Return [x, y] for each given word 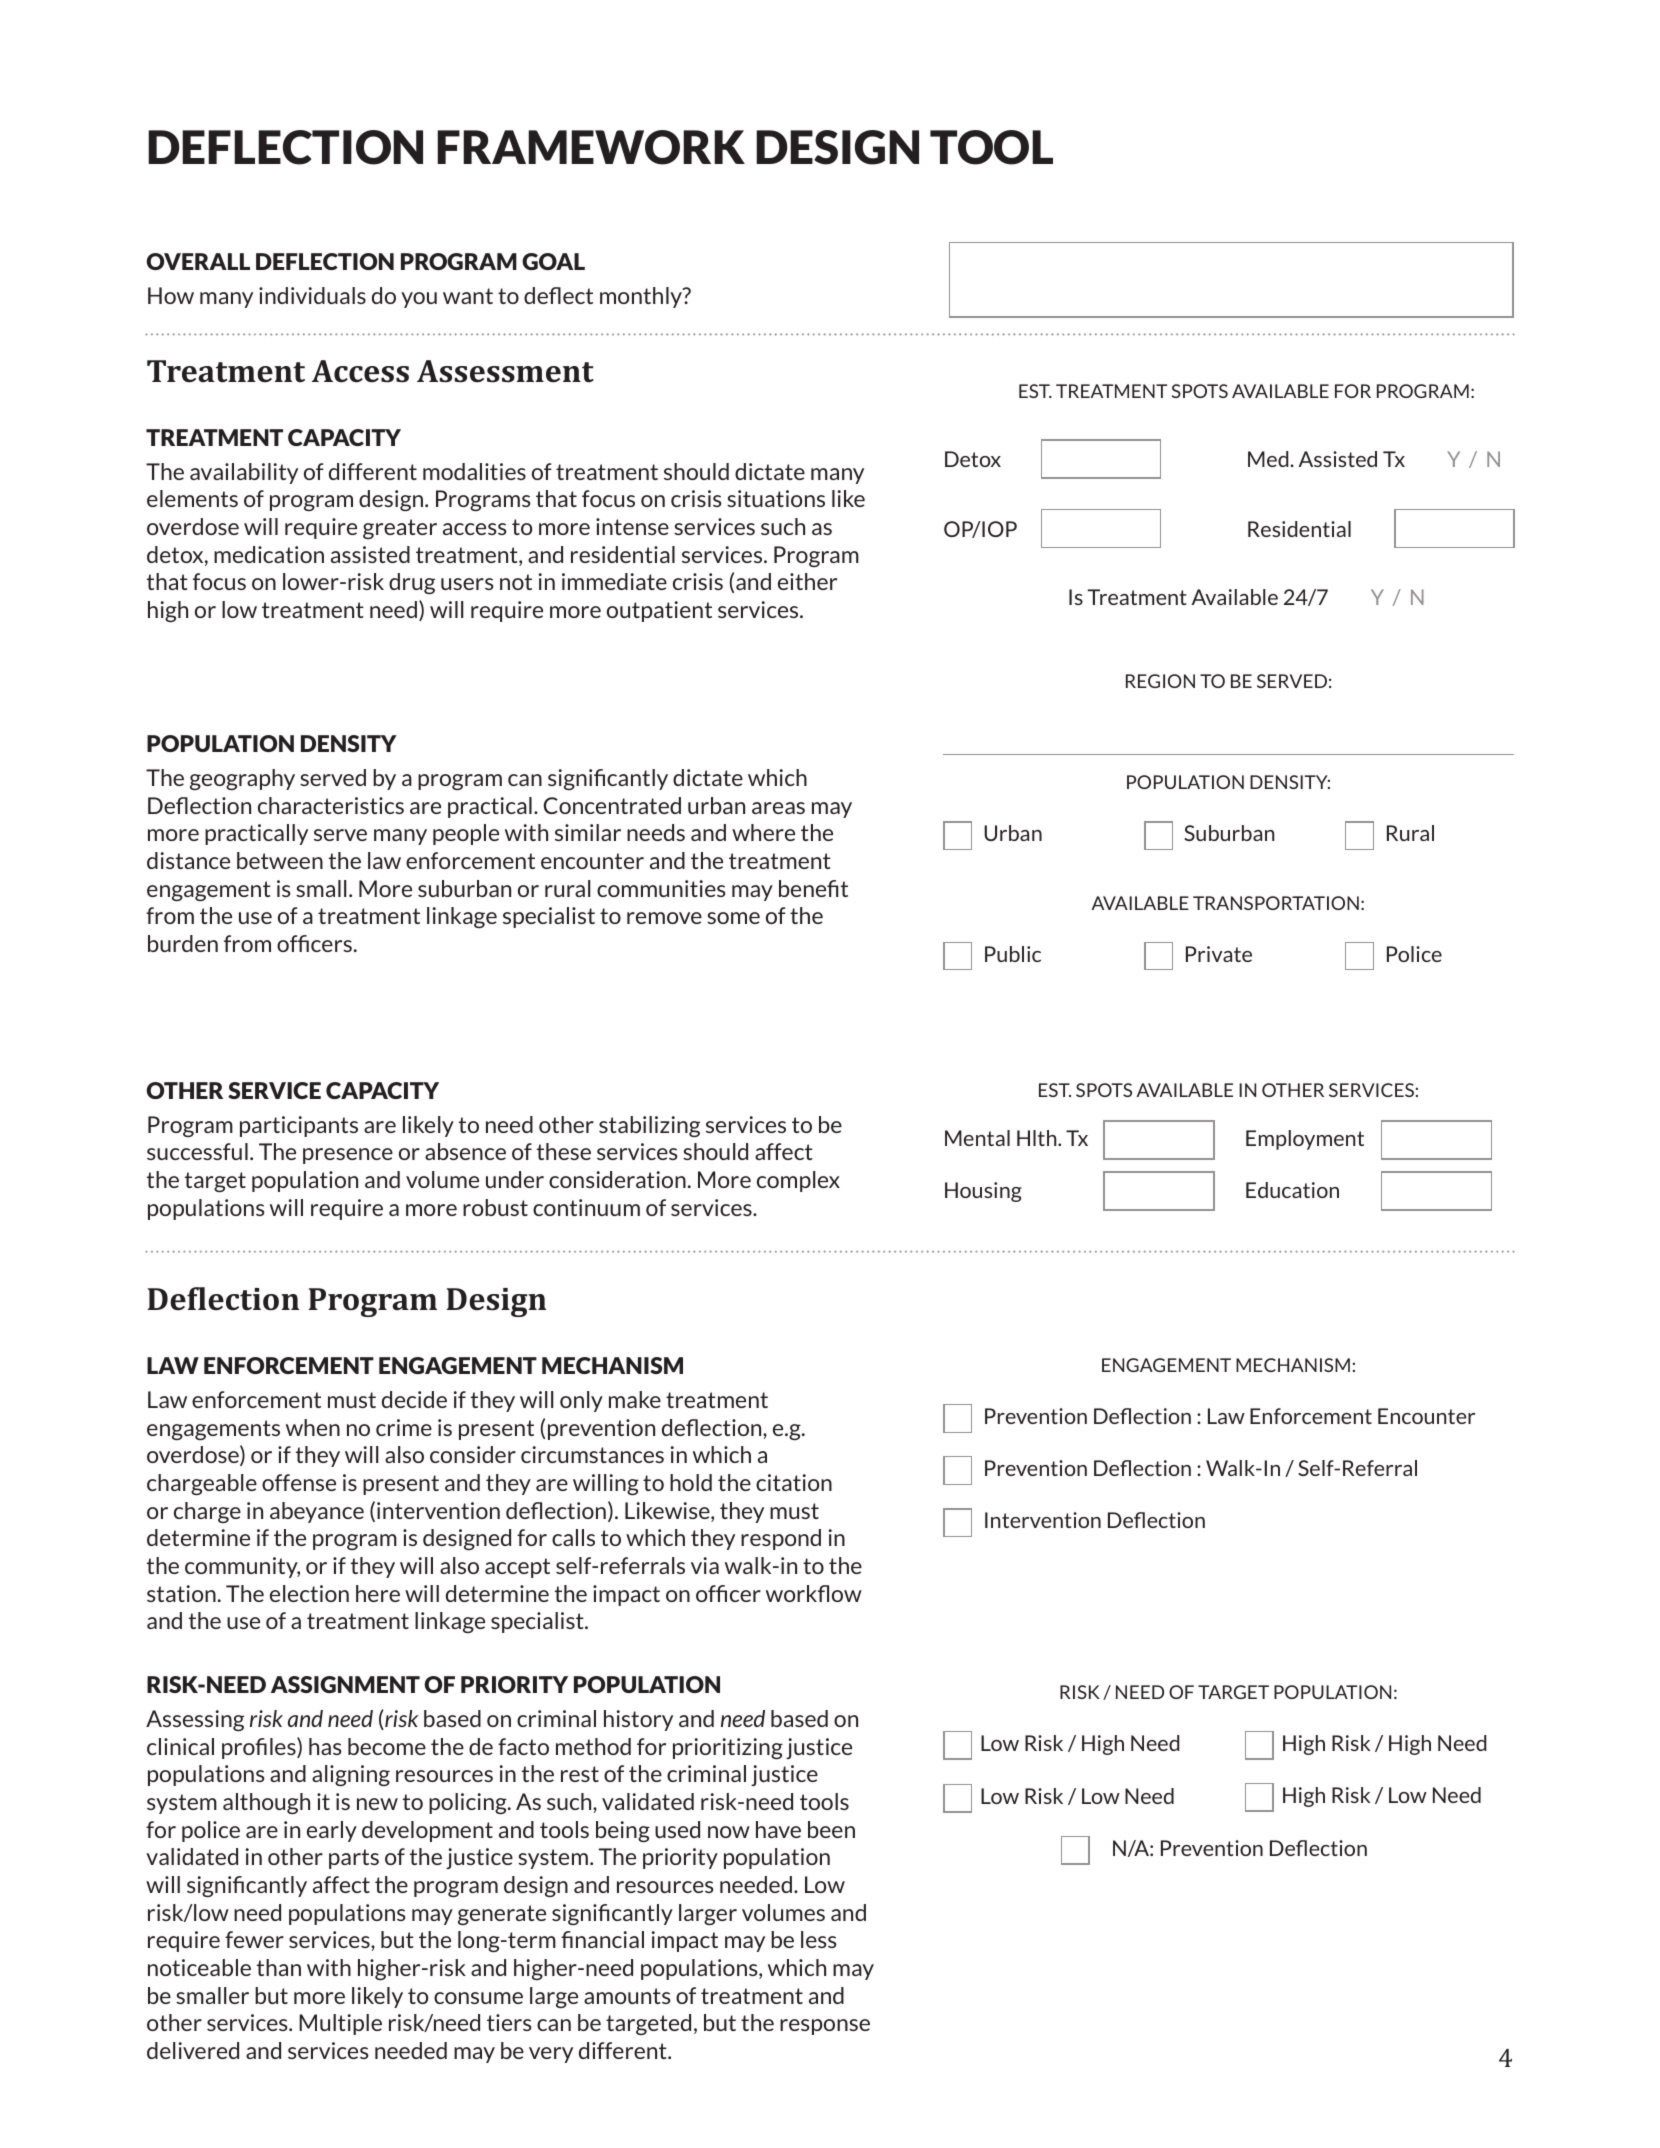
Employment [1305, 1140]
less [819, 1939]
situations [776, 498]
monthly [642, 297]
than [279, 1967]
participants [299, 1126]
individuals [312, 295]
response [825, 2027]
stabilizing [649, 1126]
